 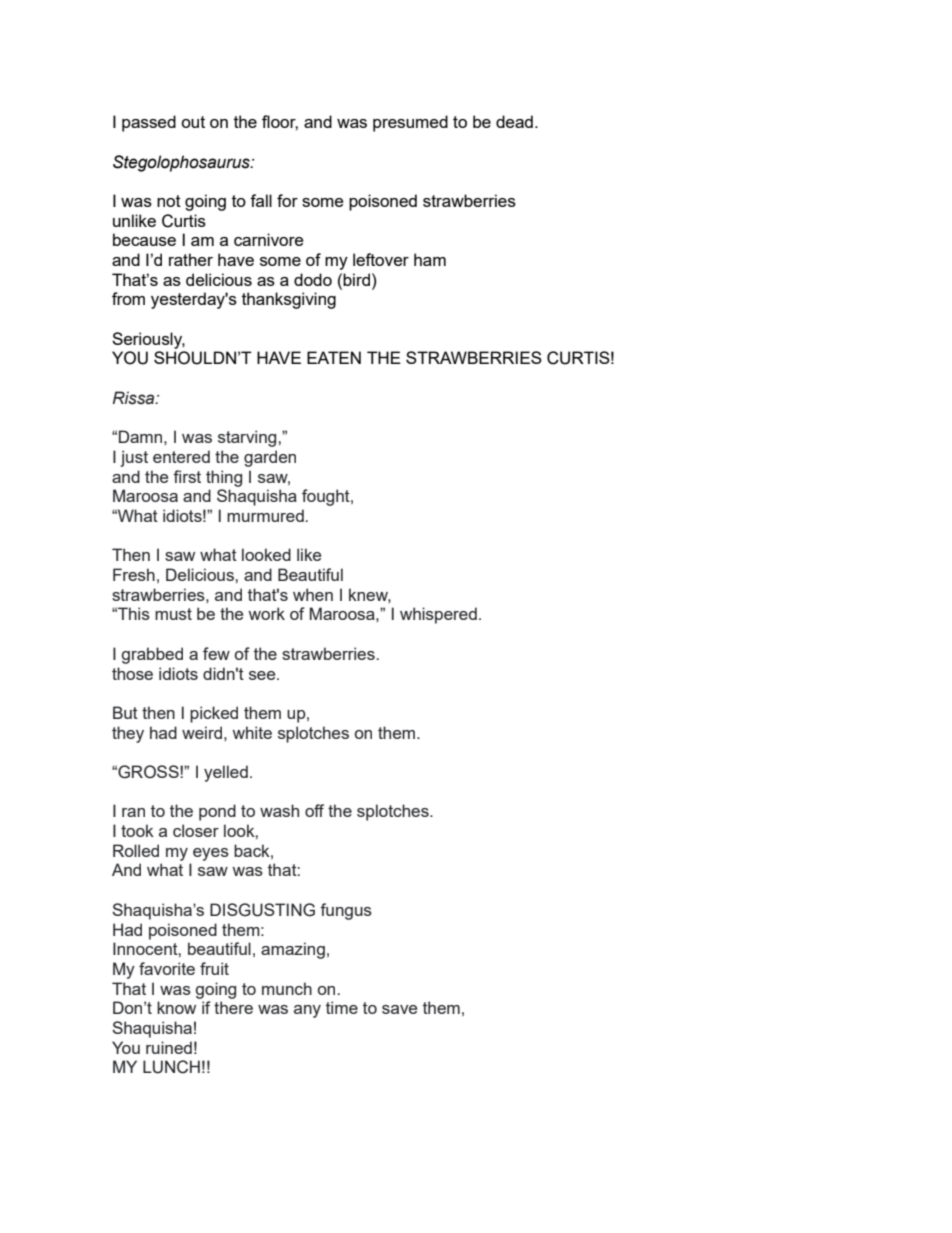 What do you see at coordinates (399, 1009) in the image?
I see `save` at bounding box center [399, 1009].
